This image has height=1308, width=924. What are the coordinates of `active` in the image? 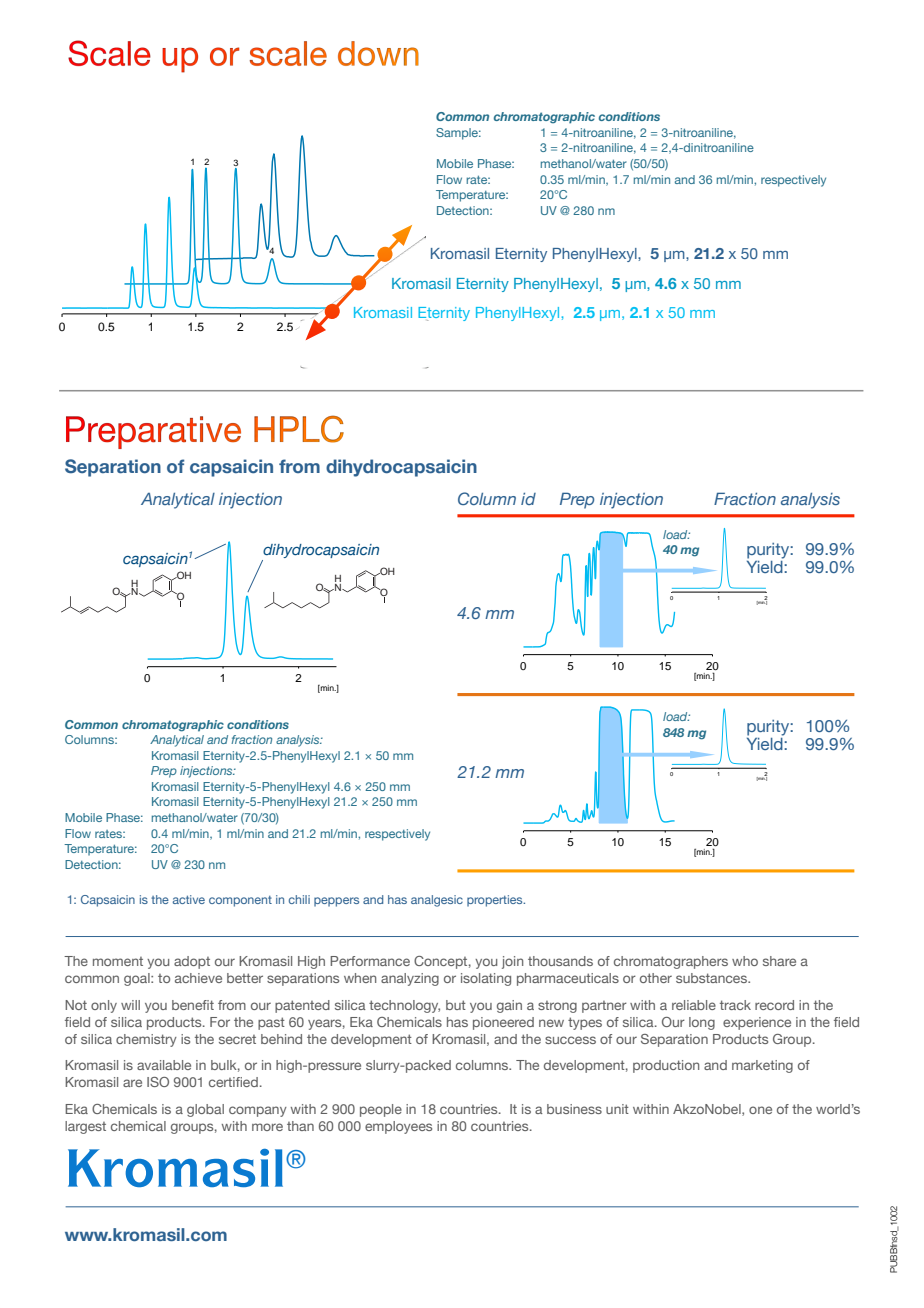 It's located at (189, 899).
